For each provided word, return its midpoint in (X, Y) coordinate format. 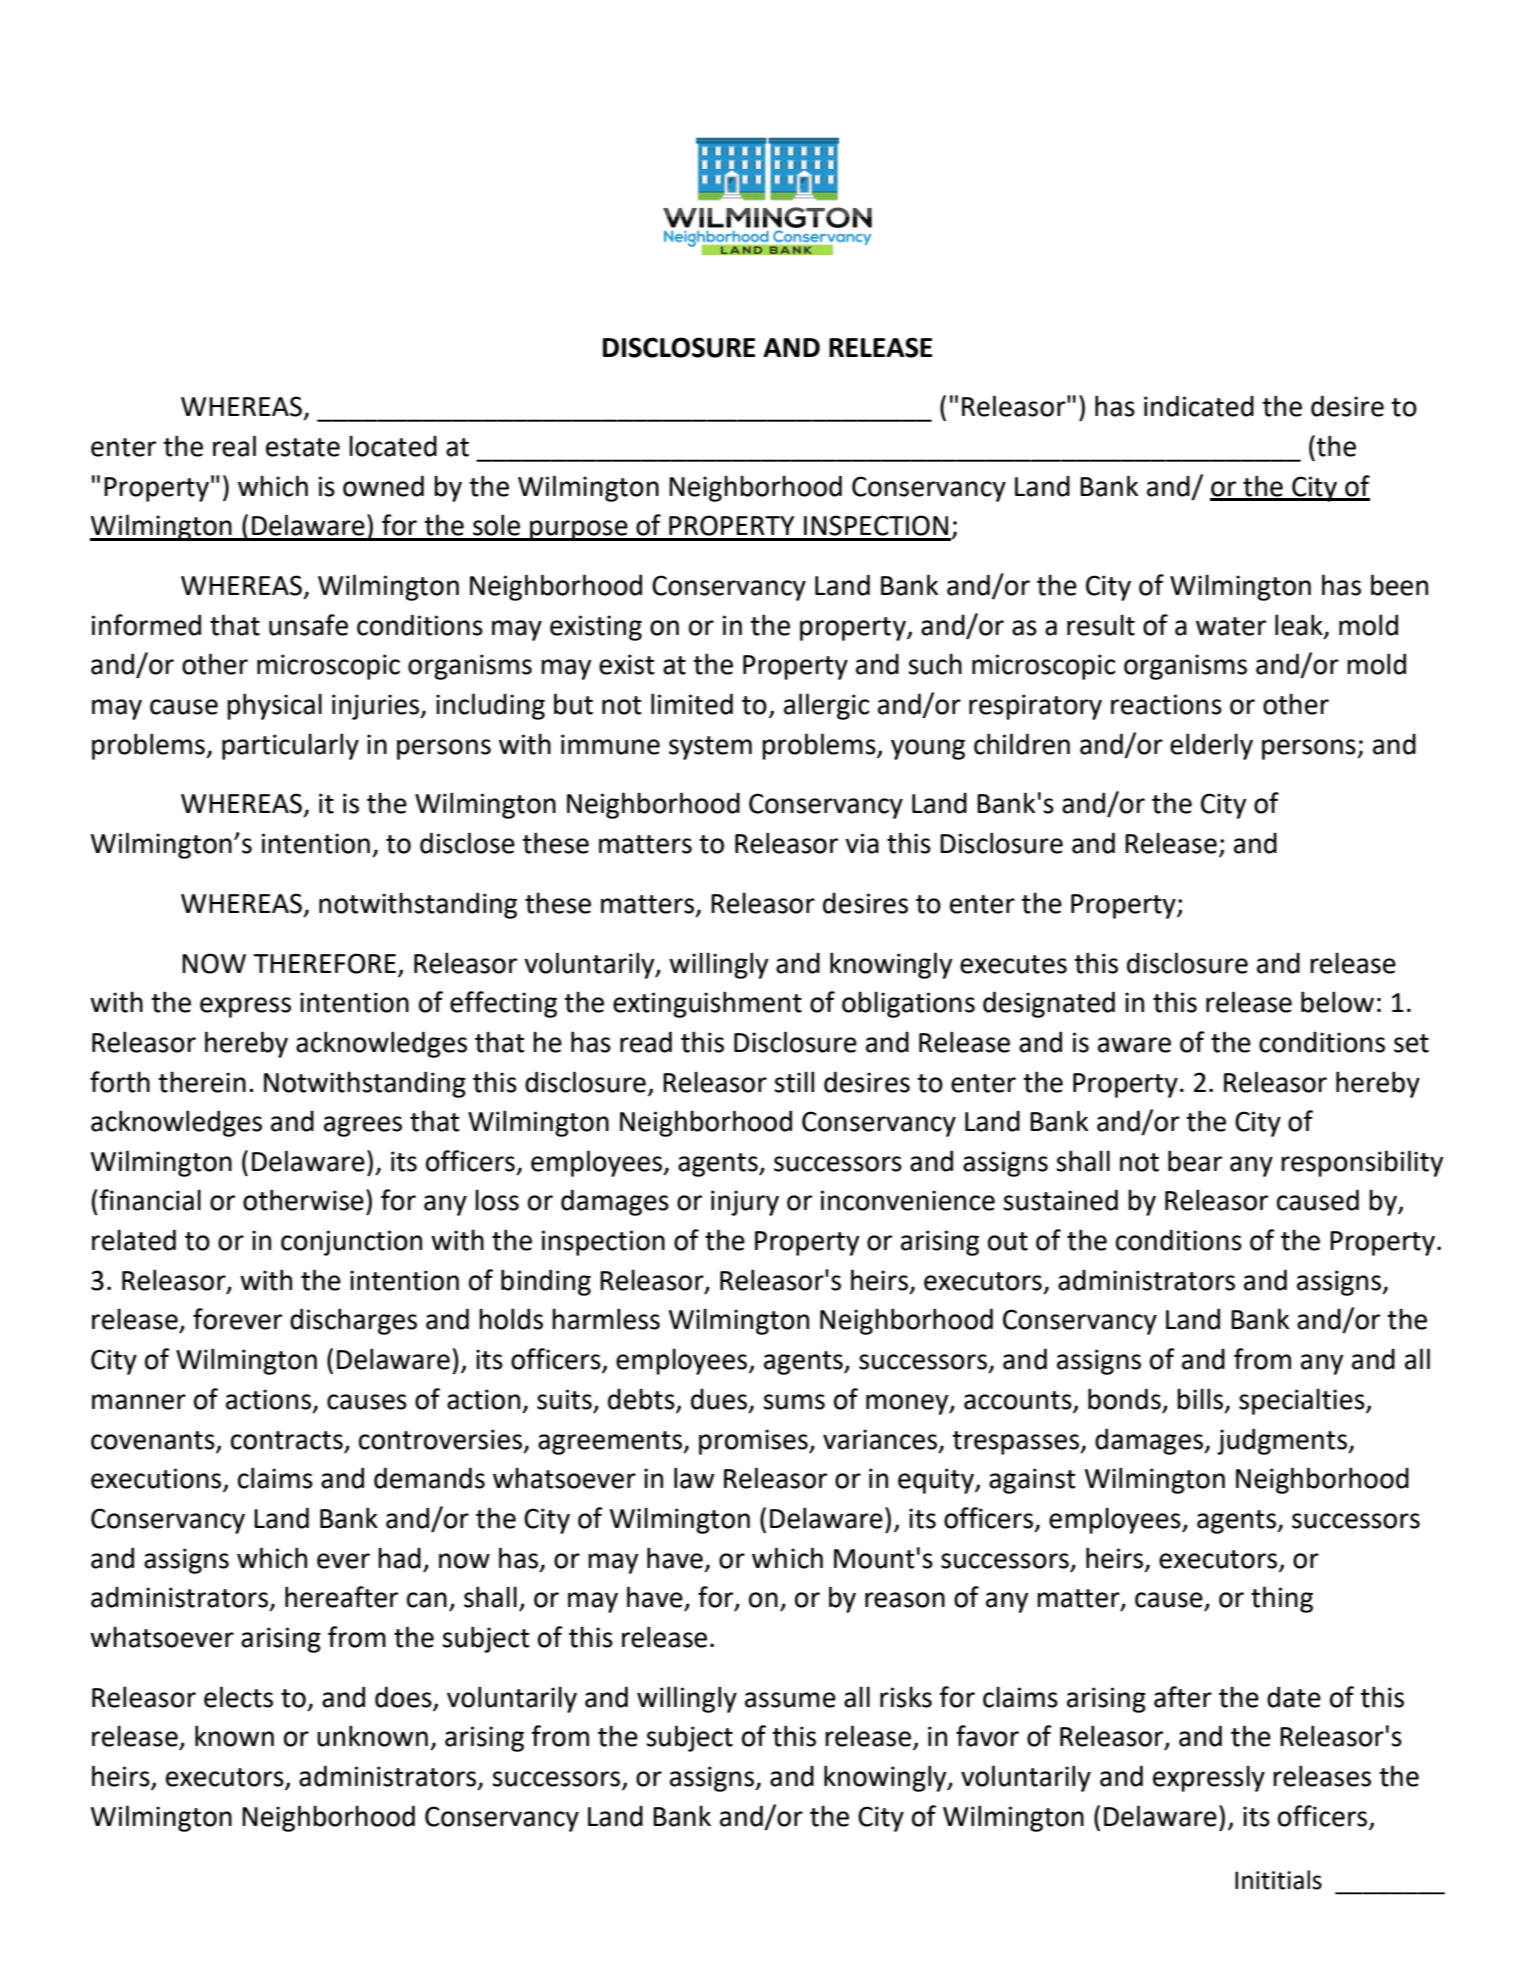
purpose (579, 530)
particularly (290, 746)
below (1337, 1002)
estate (303, 447)
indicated (1199, 406)
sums (794, 1402)
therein (202, 1082)
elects (238, 1697)
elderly (1211, 746)
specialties (1303, 1401)
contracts (287, 1440)
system (710, 748)
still (794, 1082)
